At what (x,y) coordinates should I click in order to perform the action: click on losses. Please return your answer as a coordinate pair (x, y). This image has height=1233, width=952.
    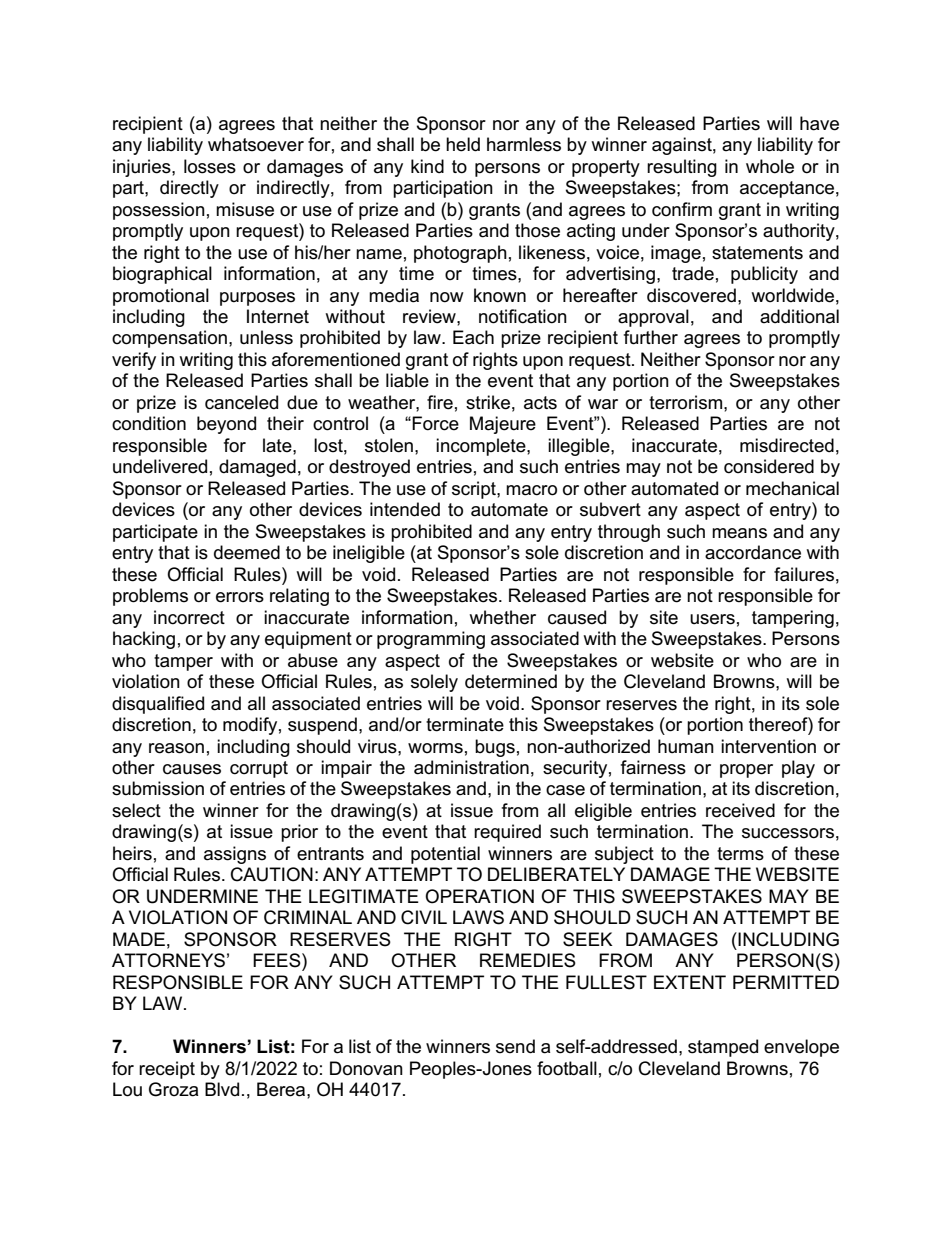
    Looking at the image, I should click on (210, 166).
